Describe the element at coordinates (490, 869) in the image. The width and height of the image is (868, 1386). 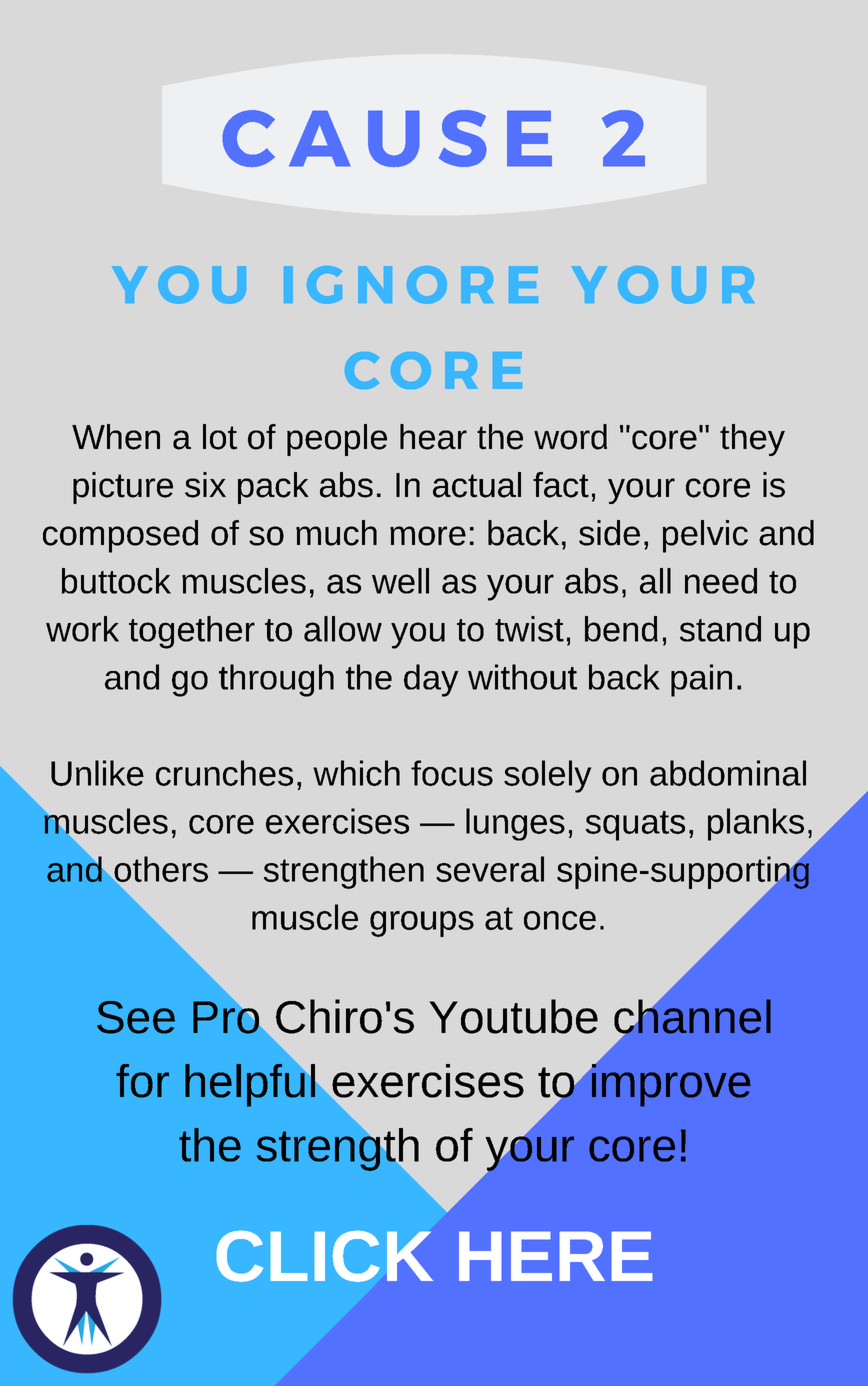
I see `several` at that location.
